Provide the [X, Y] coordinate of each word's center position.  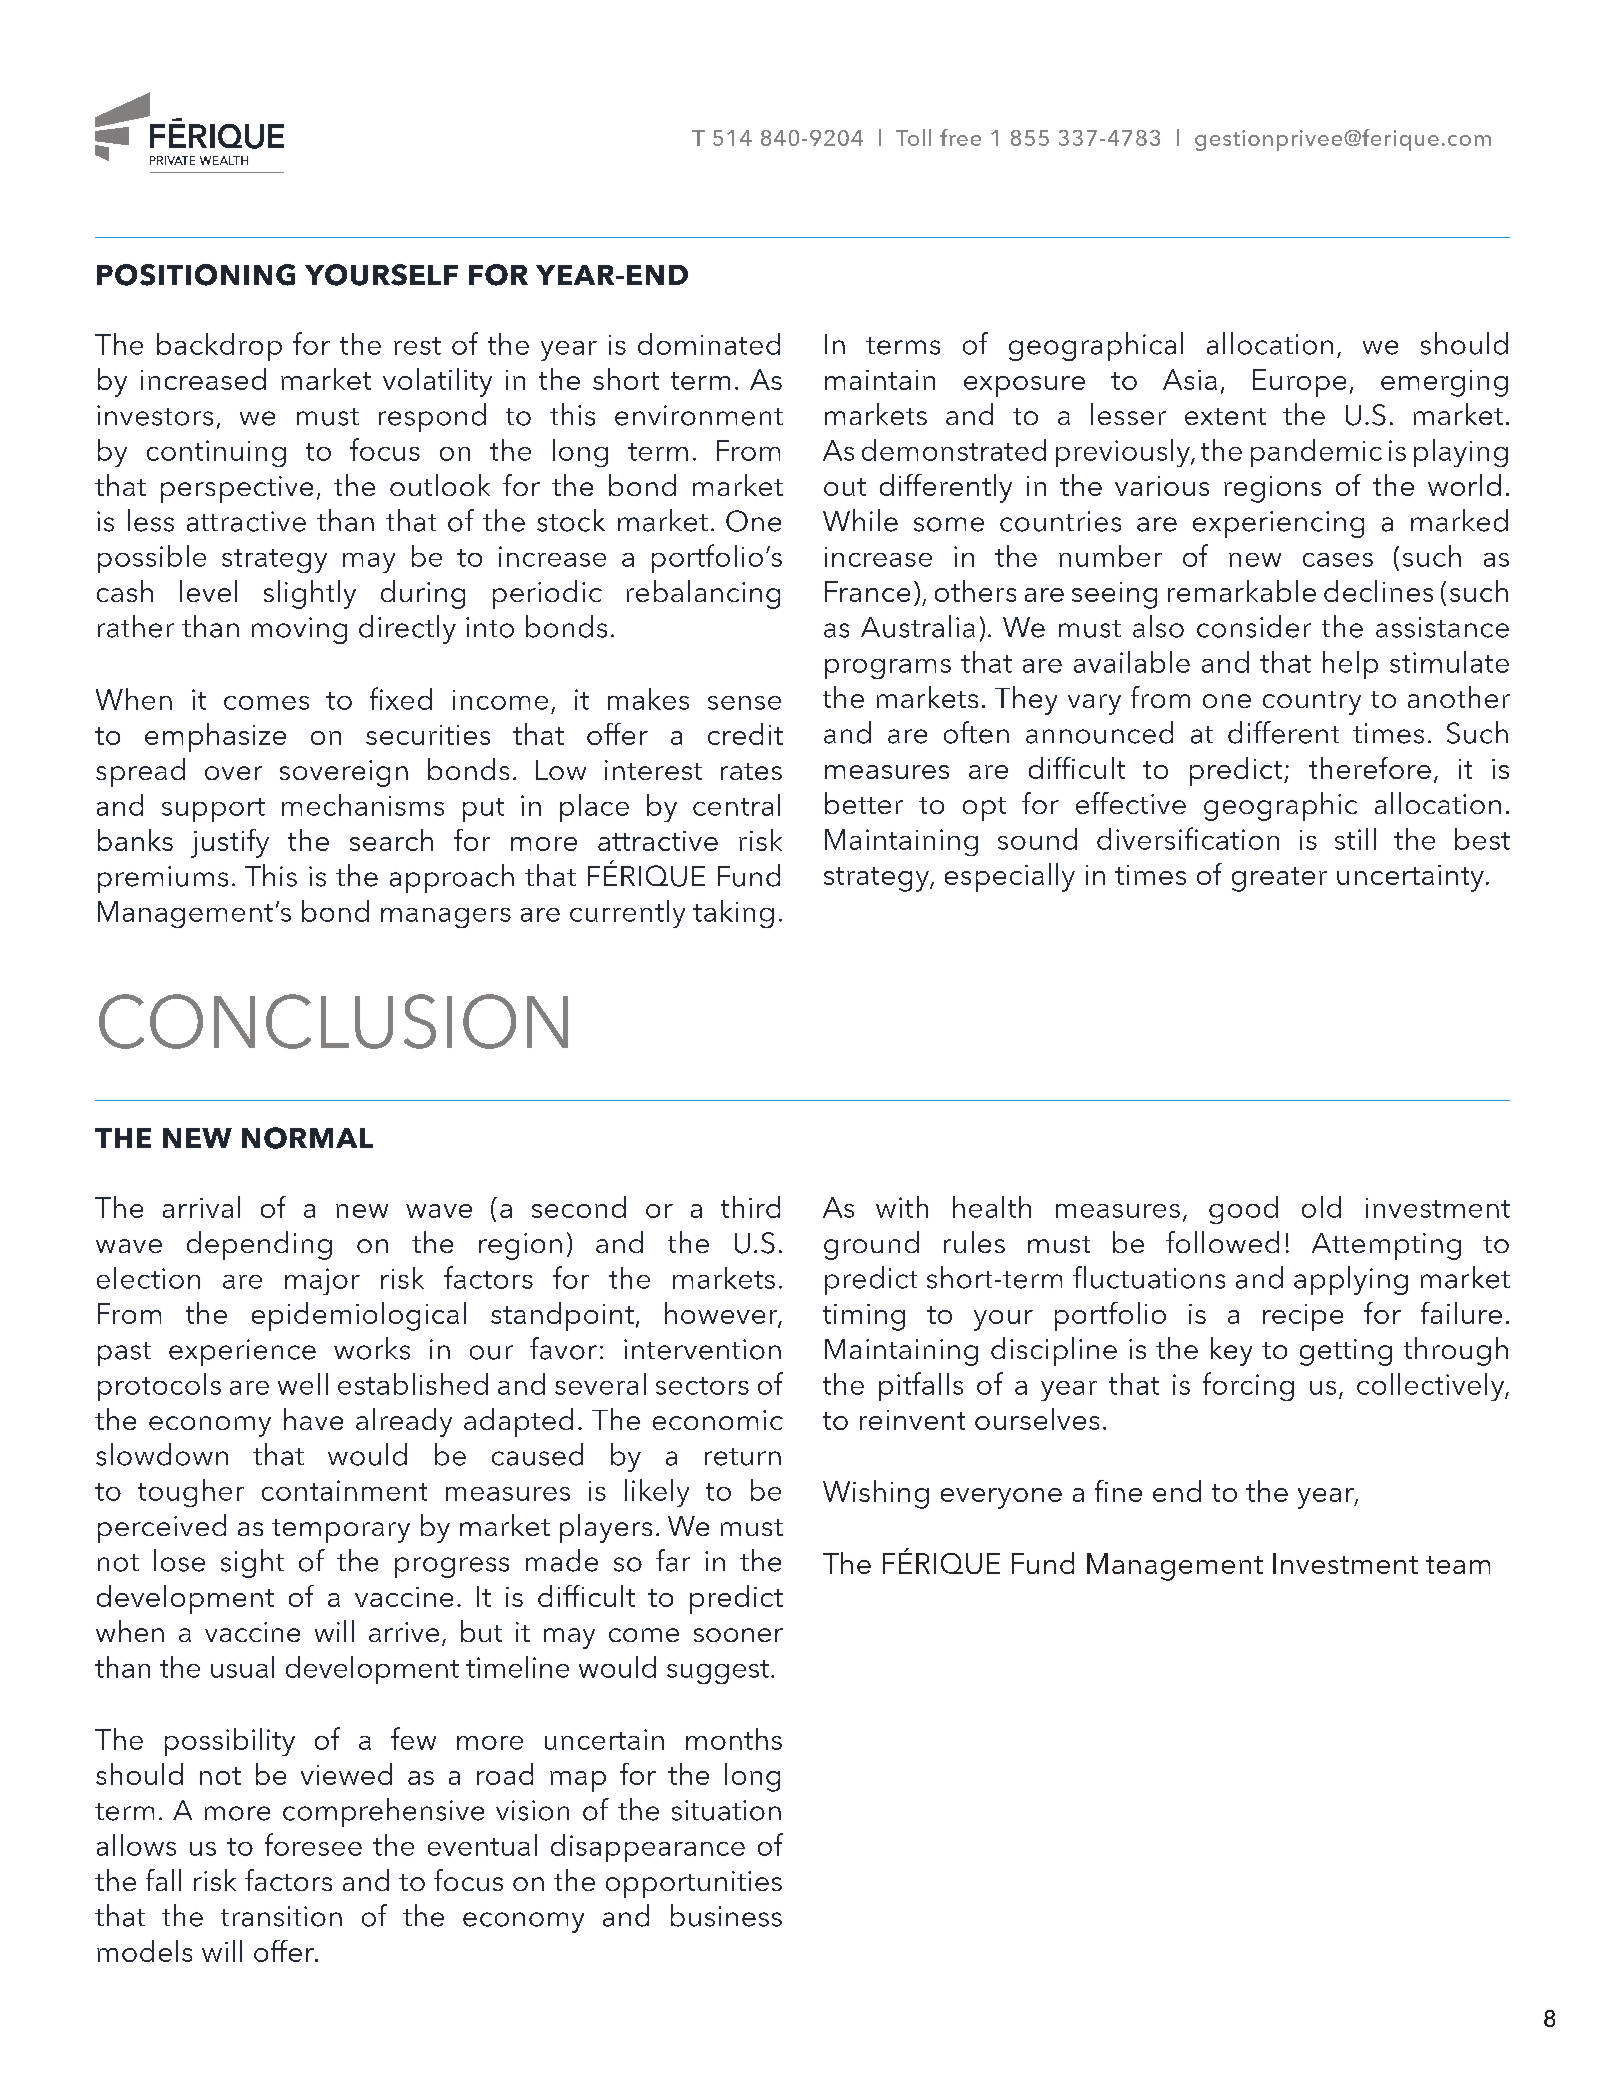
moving [299, 630]
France [867, 591]
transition [281, 1916]
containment [344, 1490]
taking [733, 914]
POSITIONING [196, 275]
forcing [1248, 1386]
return [743, 1457]
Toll [913, 137]
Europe [1299, 383]
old [1321, 1207]
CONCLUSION [333, 1021]
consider [1254, 626]
